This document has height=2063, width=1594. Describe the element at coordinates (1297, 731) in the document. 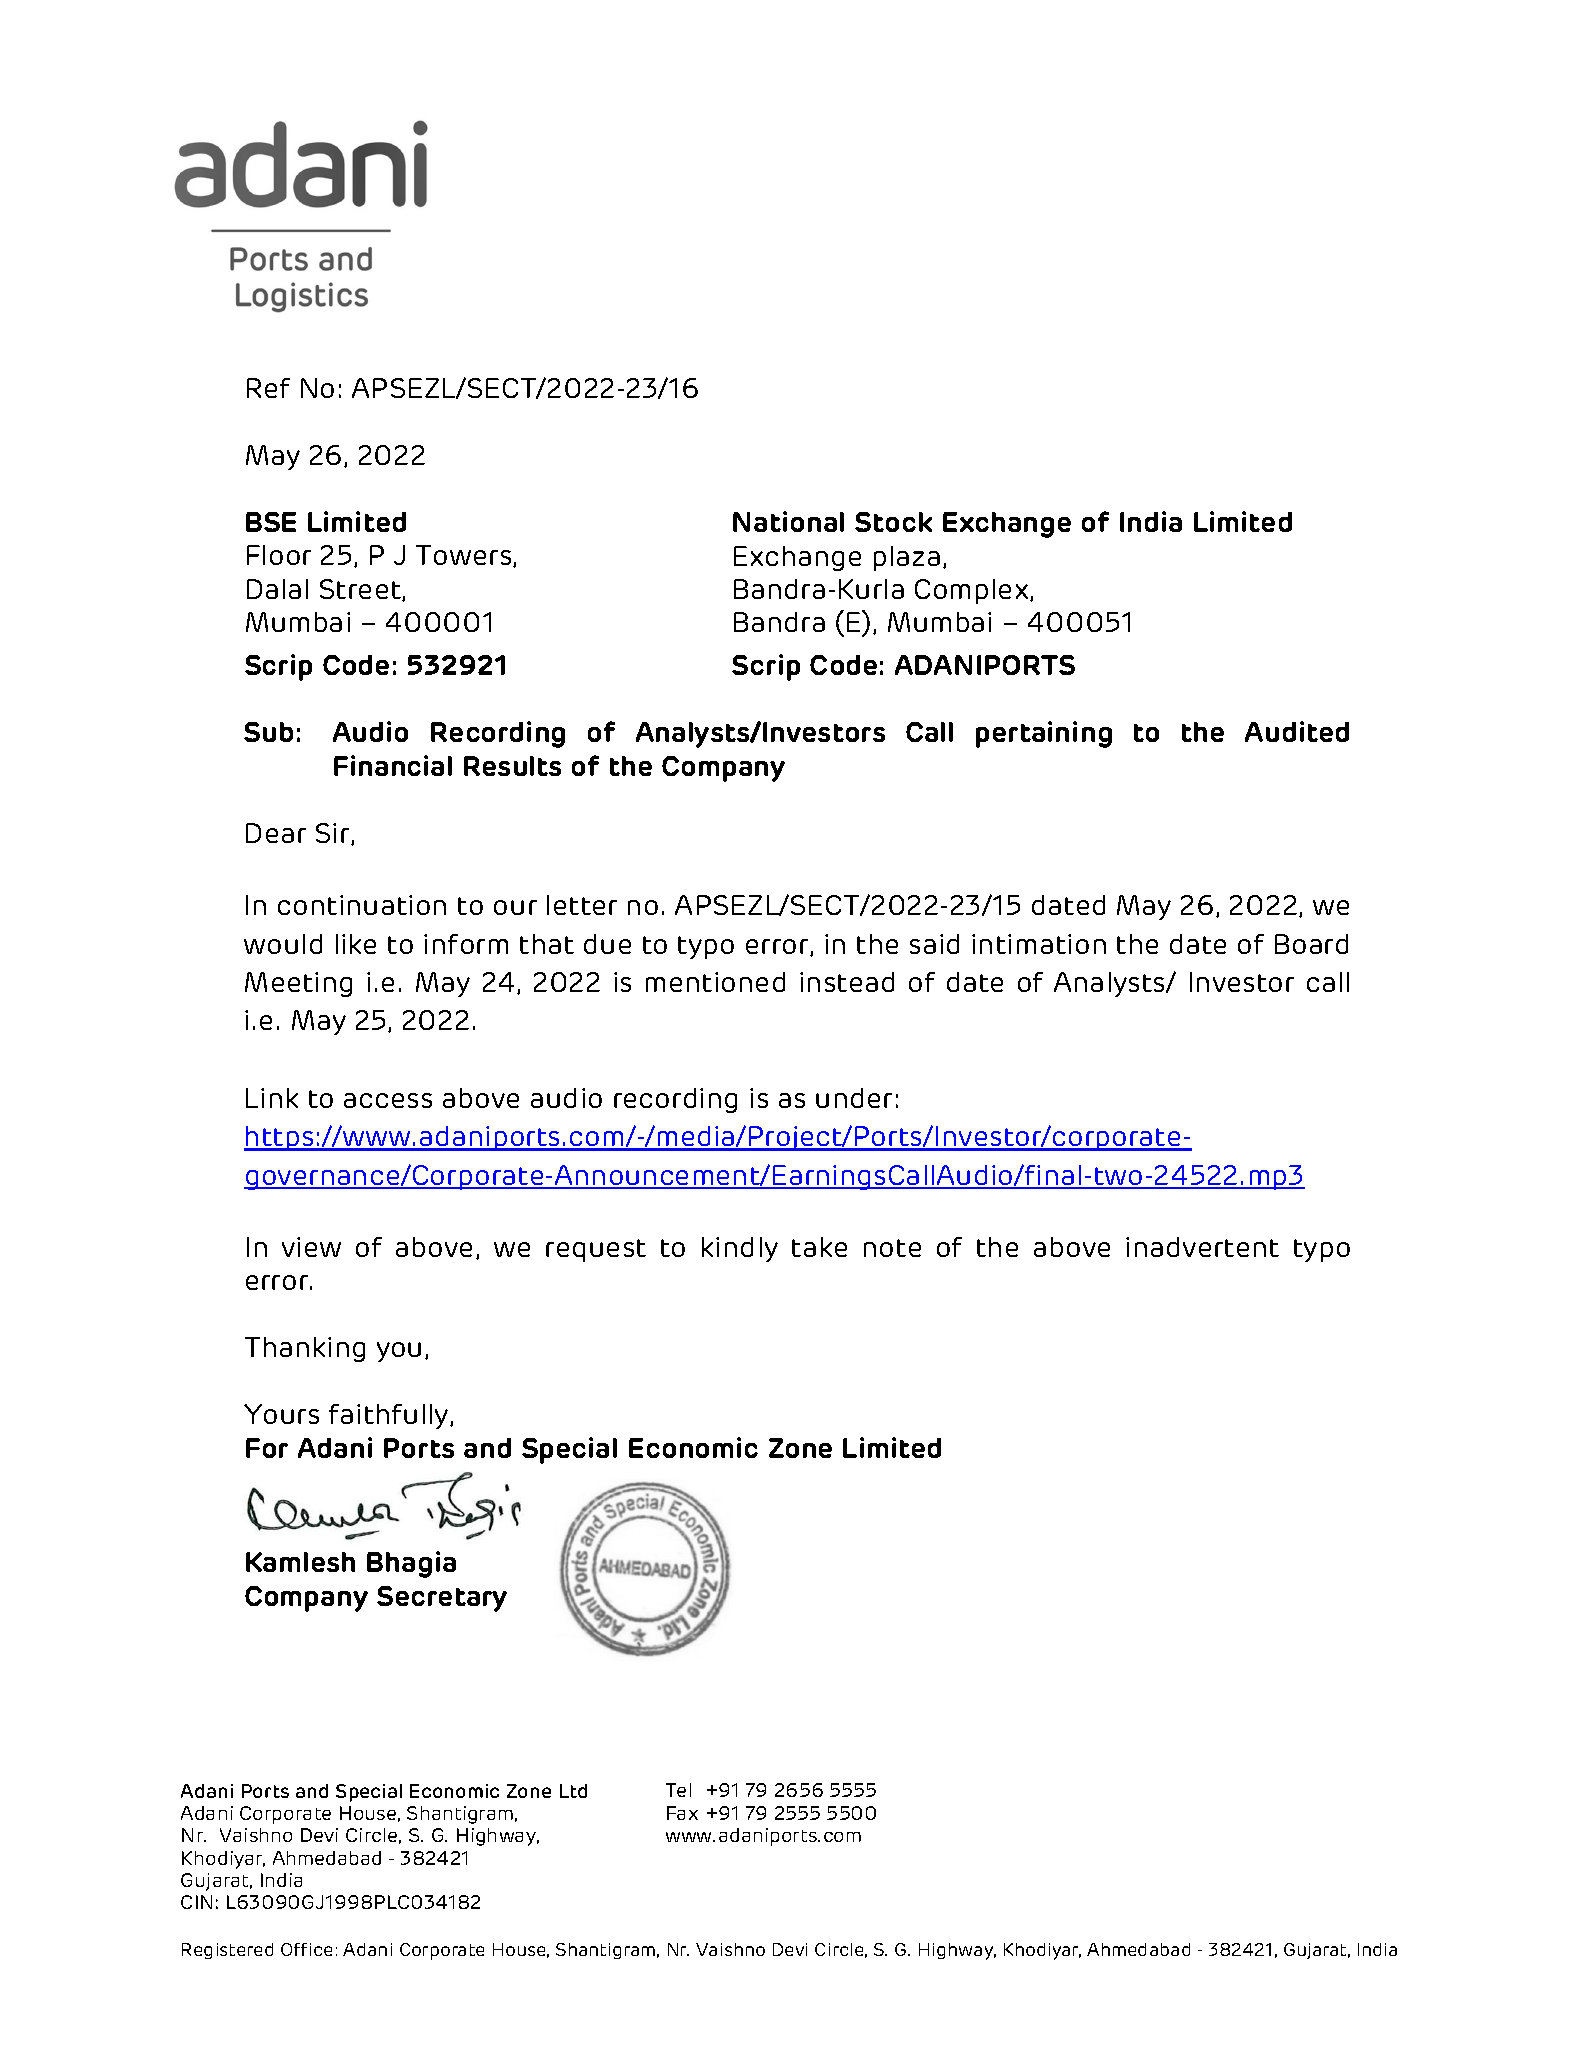

I see `Audited` at that location.
